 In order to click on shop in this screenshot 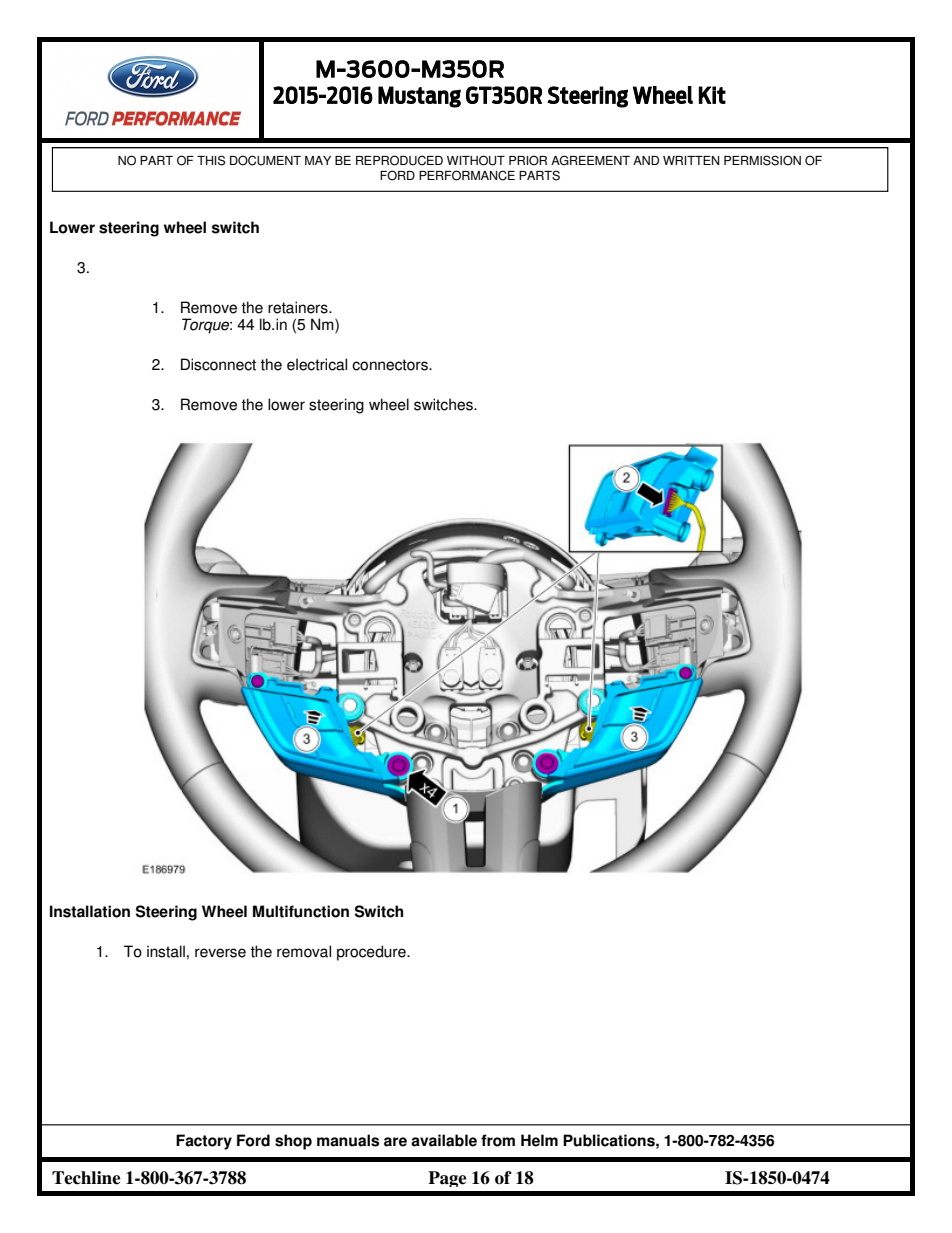, I will do `click(293, 1142)`.
